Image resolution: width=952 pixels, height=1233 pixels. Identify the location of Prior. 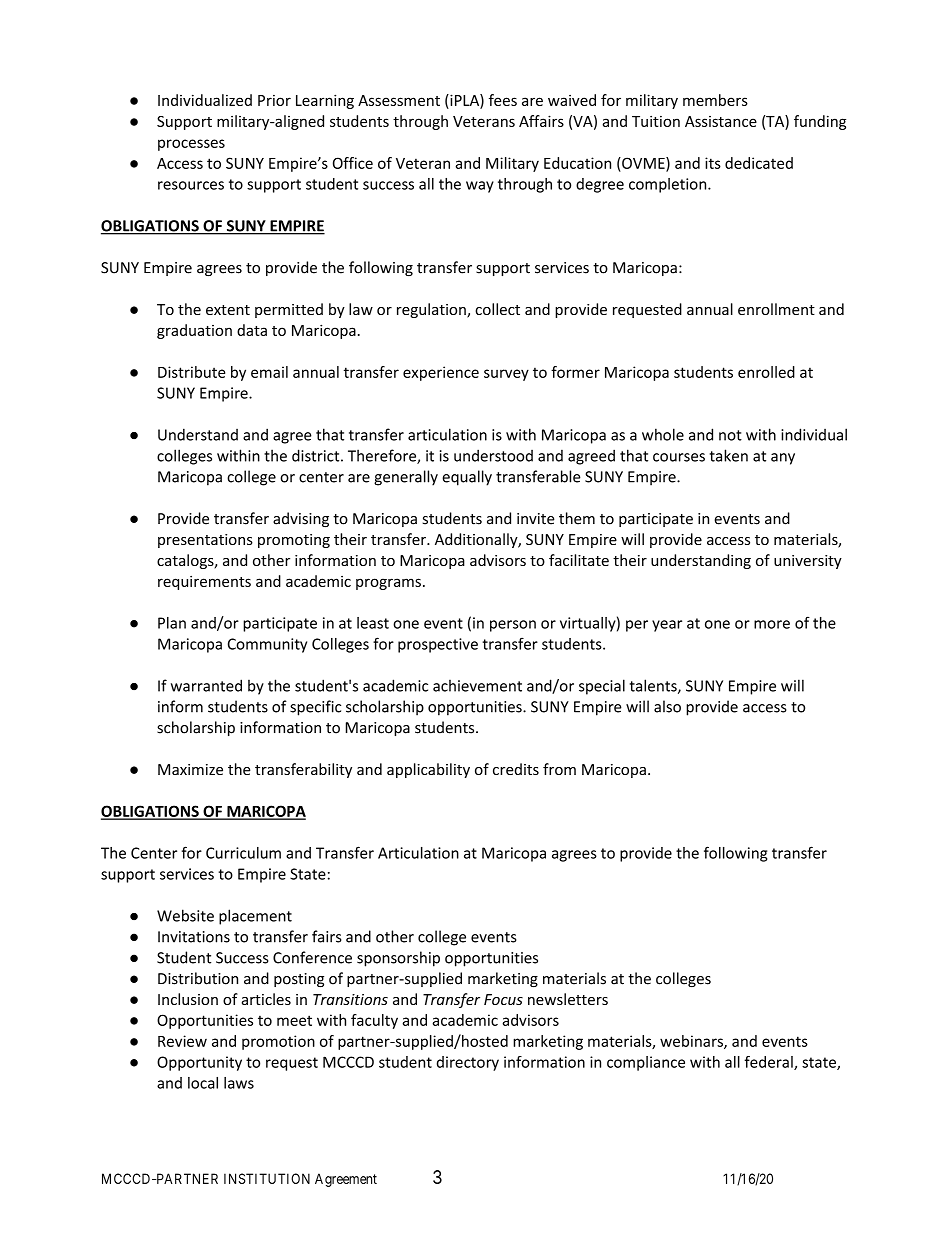
(274, 100).
